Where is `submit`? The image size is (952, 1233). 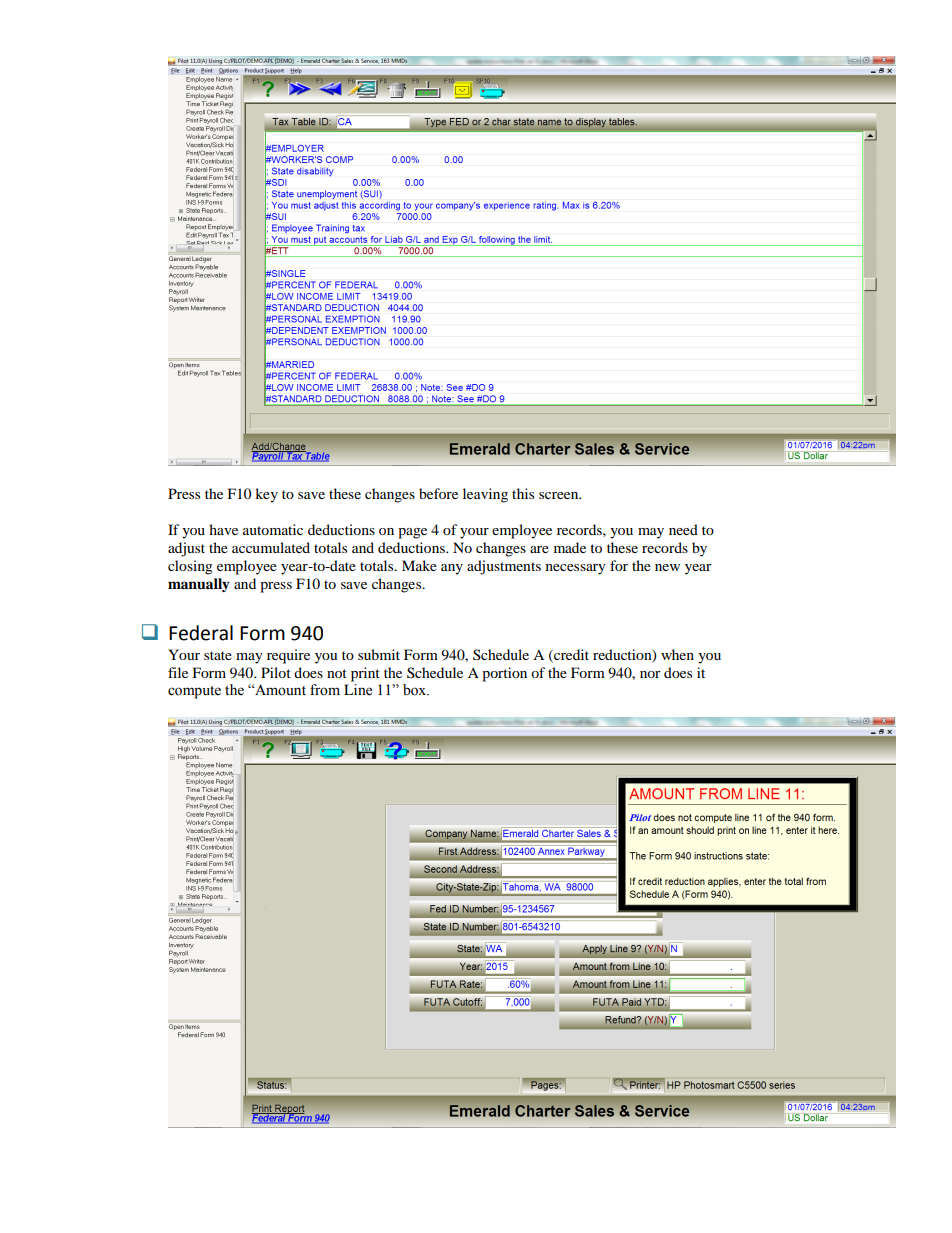
submit is located at coordinates (379, 654).
